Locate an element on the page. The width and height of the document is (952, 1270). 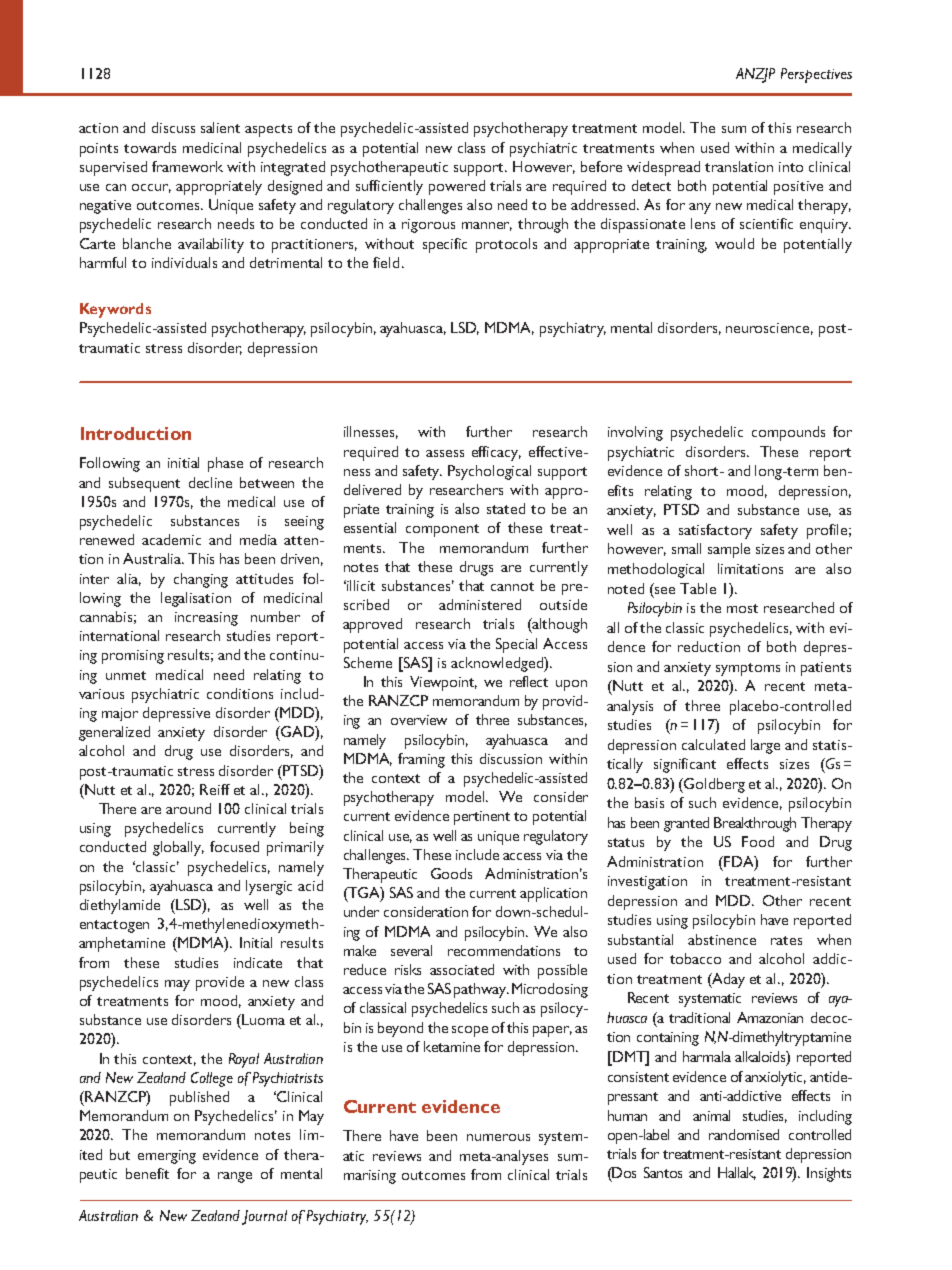
assess is located at coordinates (445, 453).
